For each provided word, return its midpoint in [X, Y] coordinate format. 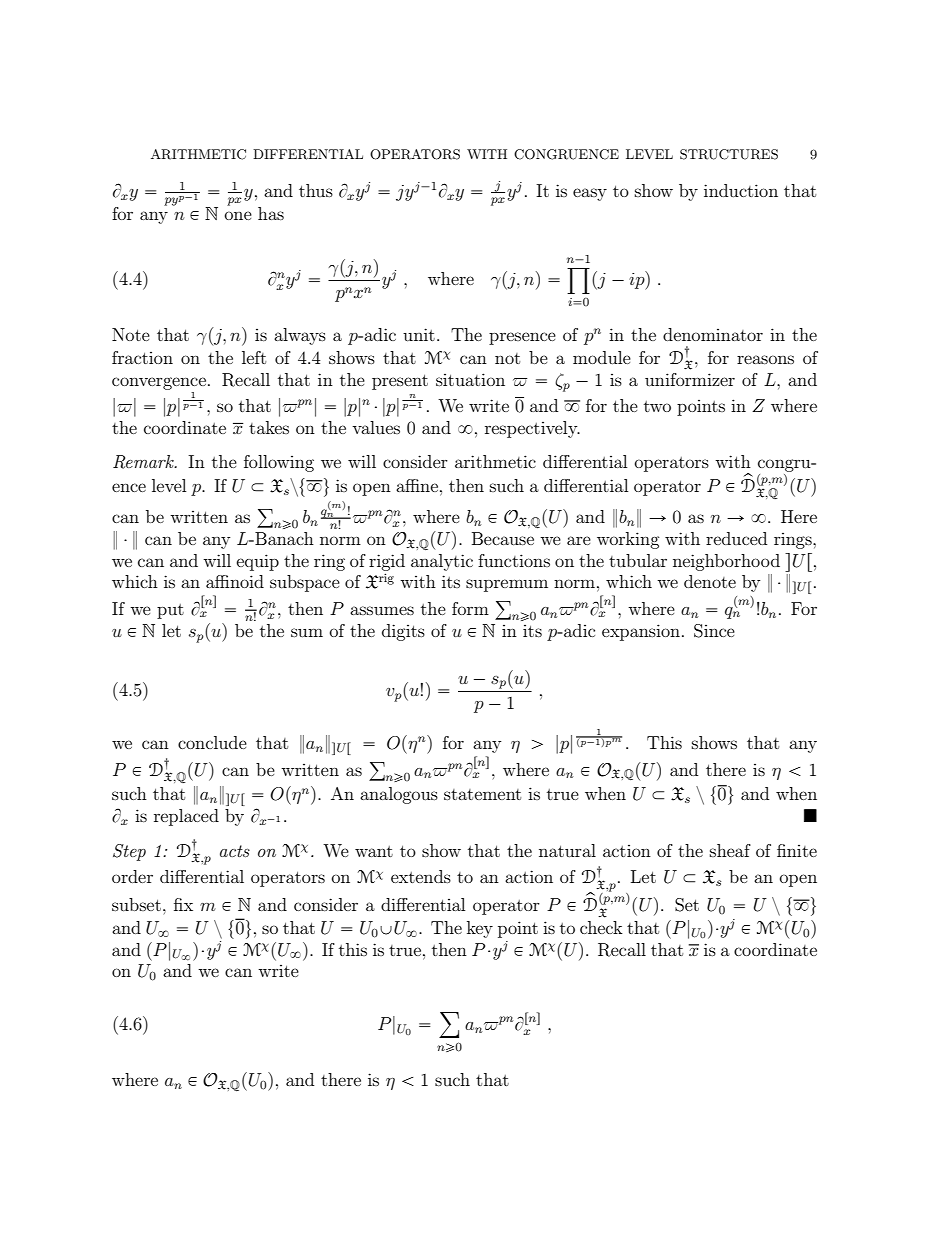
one [238, 215]
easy [590, 194]
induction [741, 190]
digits [403, 632]
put [170, 611]
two [657, 406]
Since [714, 631]
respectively [532, 429]
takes [269, 427]
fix [183, 904]
